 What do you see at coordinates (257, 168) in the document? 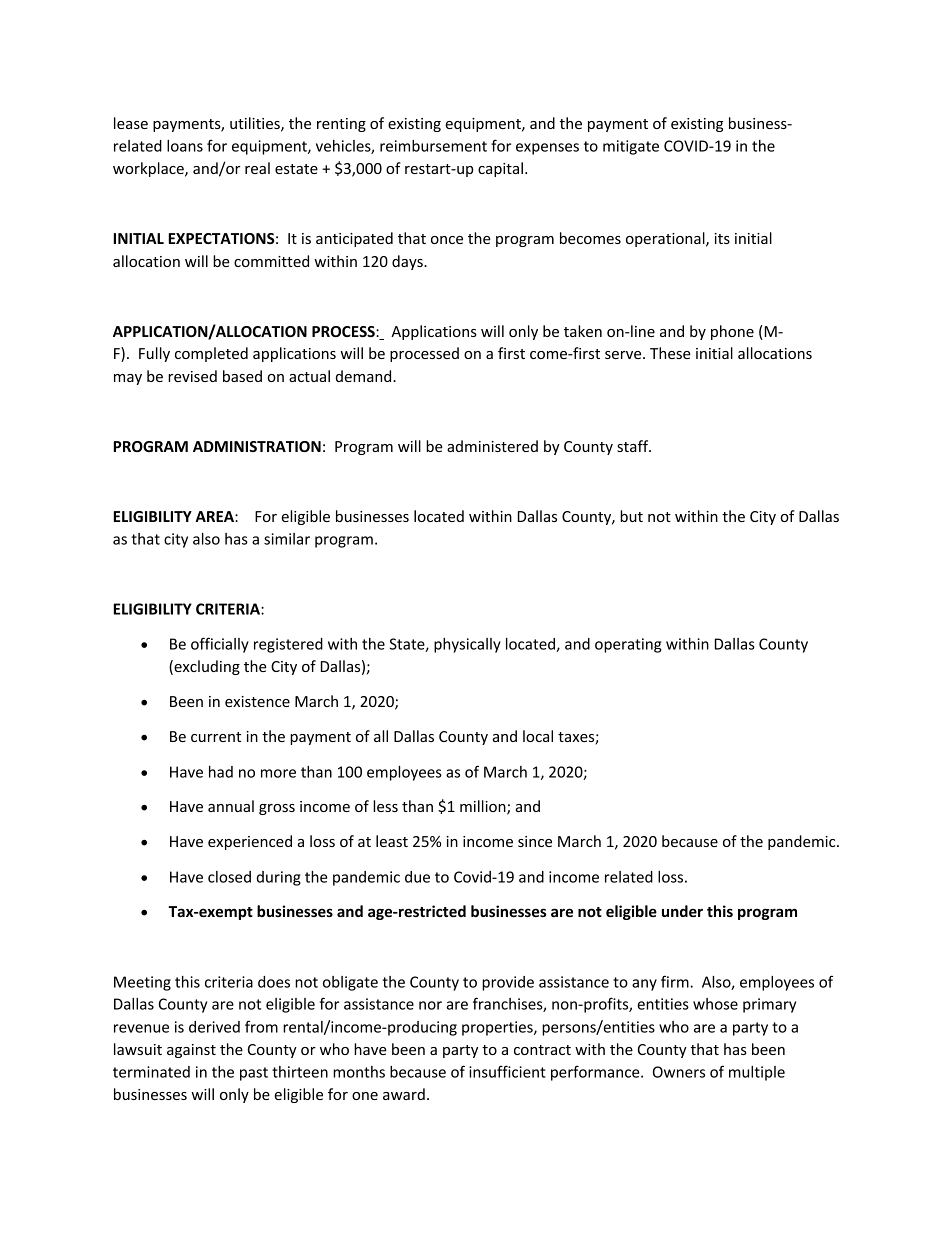
I see `real` at bounding box center [257, 168].
